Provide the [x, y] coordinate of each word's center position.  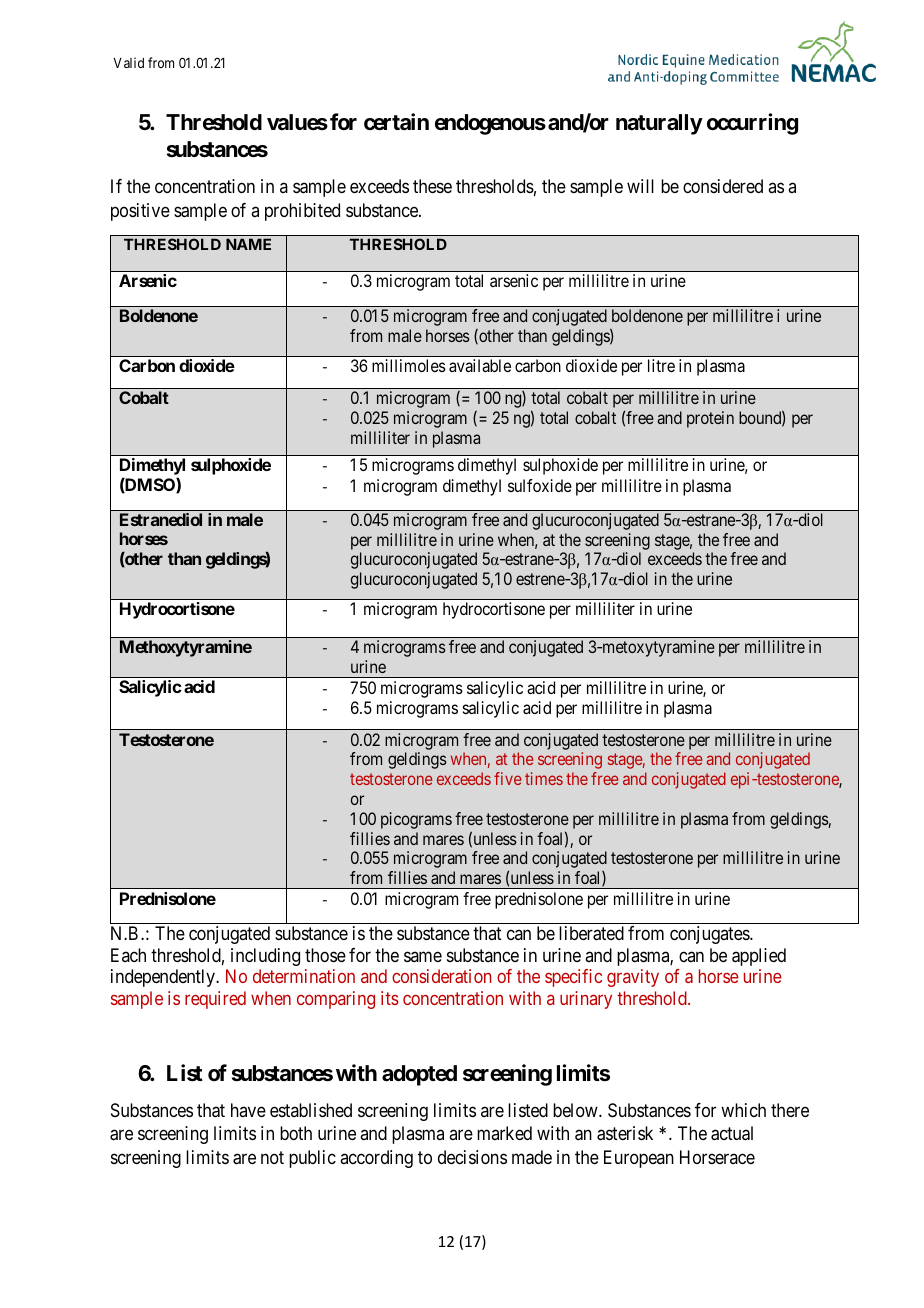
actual [732, 1133]
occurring [752, 124]
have [248, 1110]
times [544, 778]
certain [396, 122]
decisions [472, 1157]
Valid [128, 62]
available [480, 365]
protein [710, 419]
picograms [416, 820]
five [507, 778]
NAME [248, 244]
